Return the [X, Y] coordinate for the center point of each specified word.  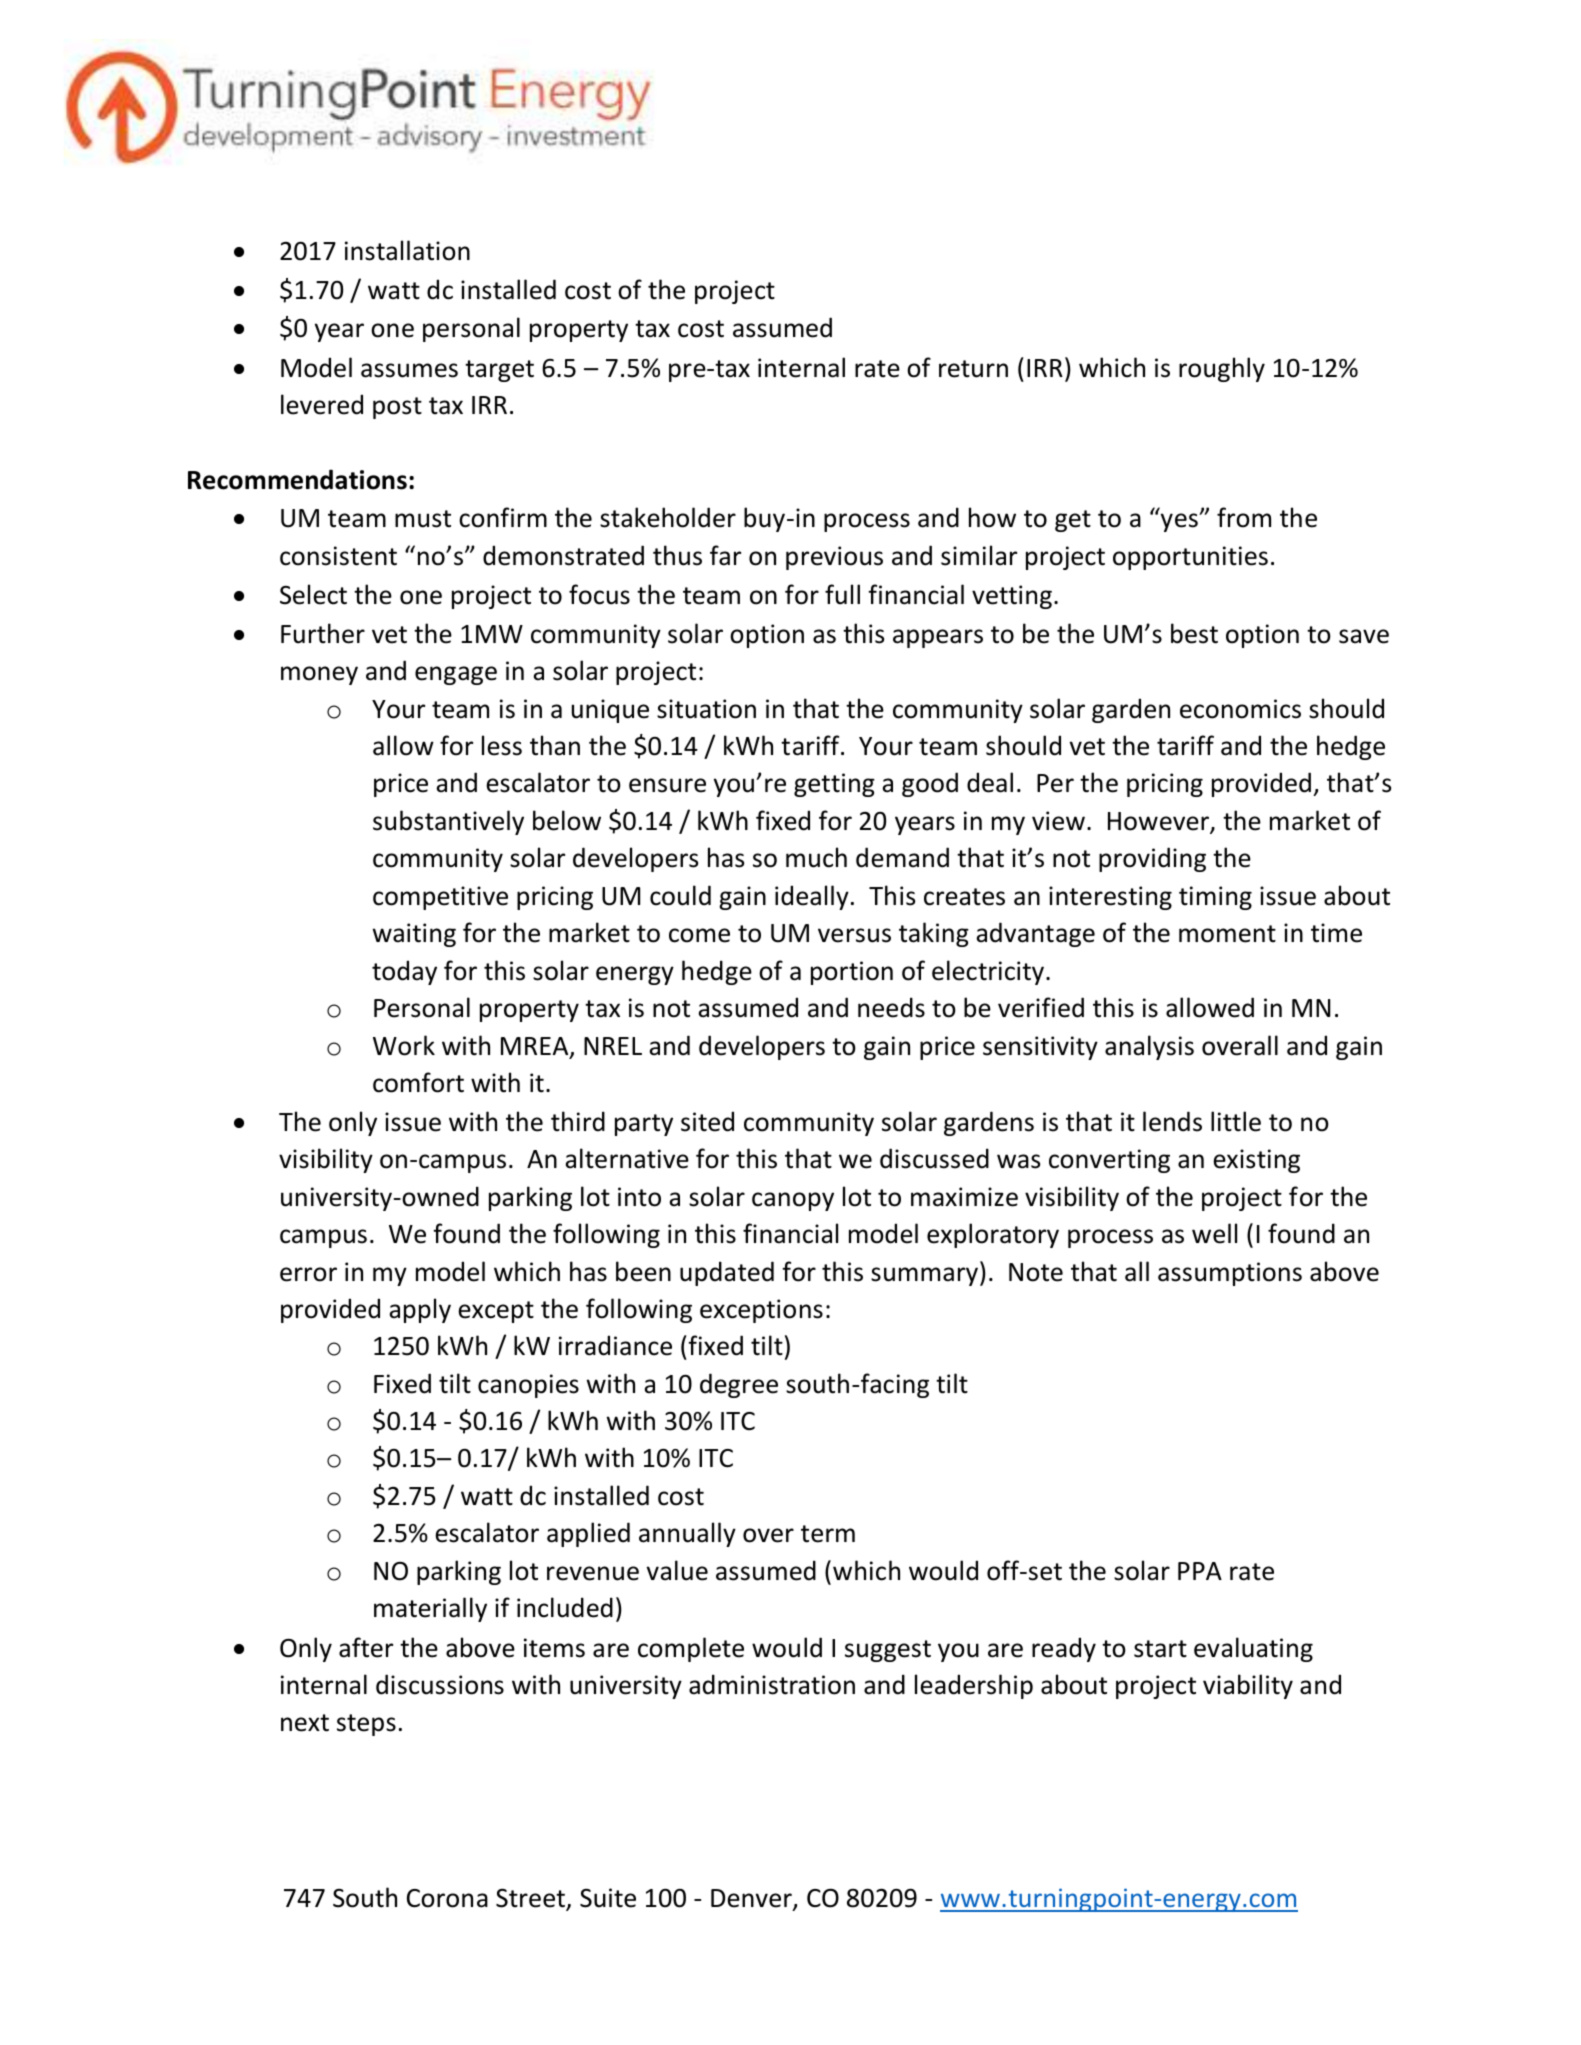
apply [420, 1310]
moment [1227, 934]
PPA [1200, 1571]
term [828, 1534]
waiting [414, 935]
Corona [447, 1898]
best [1194, 633]
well [1214, 1233]
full [842, 594]
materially [430, 1609]
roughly [1222, 369]
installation [407, 250]
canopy [793, 1201]
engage [456, 675]
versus [854, 935]
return [973, 369]
